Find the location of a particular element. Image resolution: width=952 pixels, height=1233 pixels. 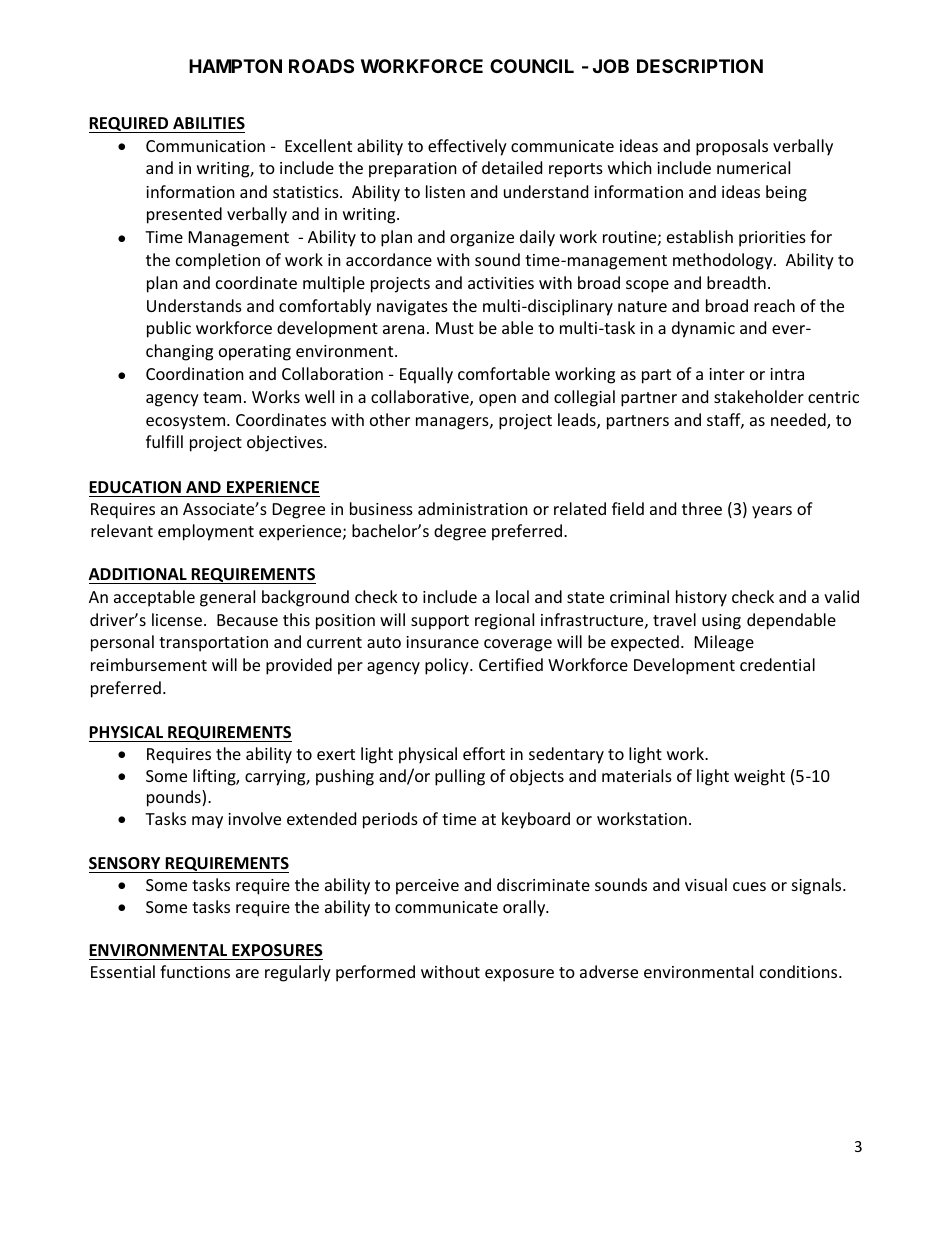

orally is located at coordinates (525, 908).
